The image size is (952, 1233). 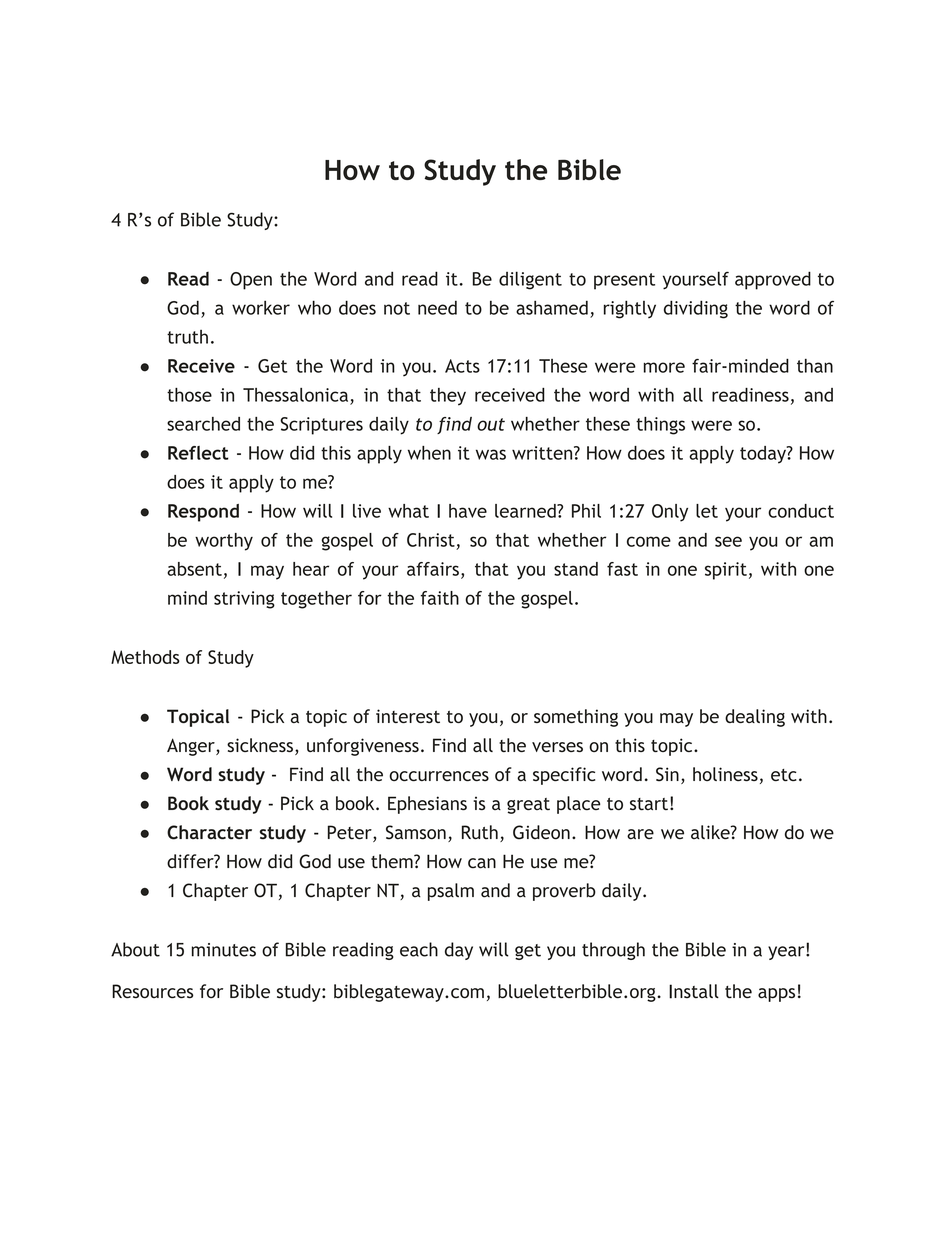 What do you see at coordinates (419, 949) in the screenshot?
I see `each` at bounding box center [419, 949].
